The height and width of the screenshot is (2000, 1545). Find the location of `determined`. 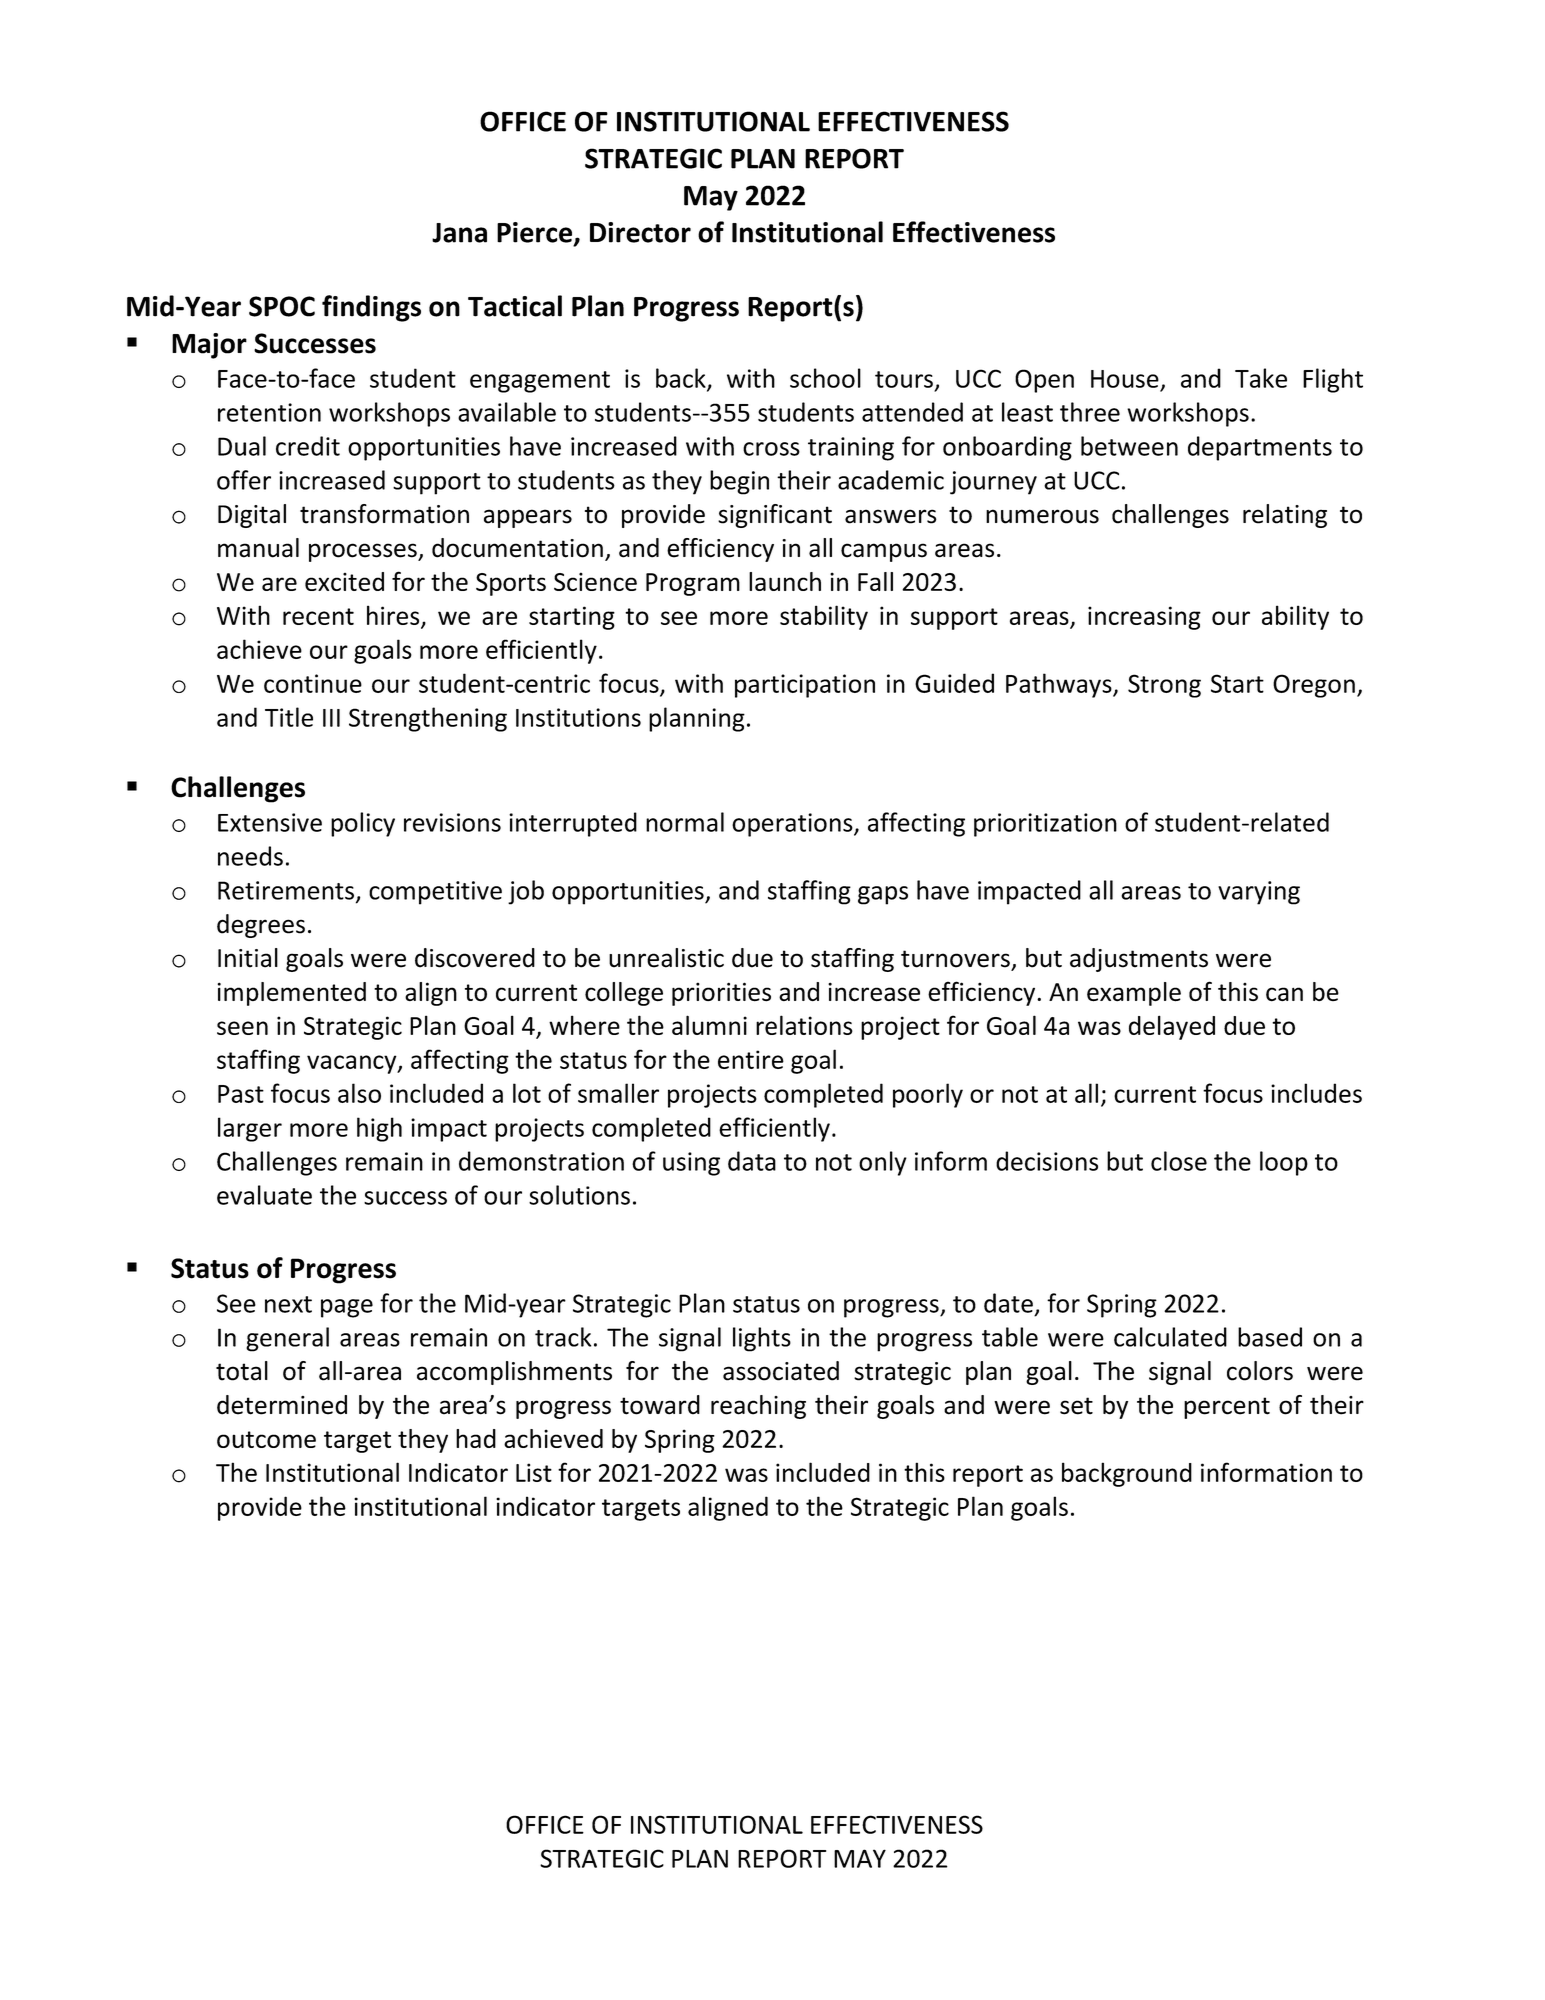

determined is located at coordinates (282, 1405).
